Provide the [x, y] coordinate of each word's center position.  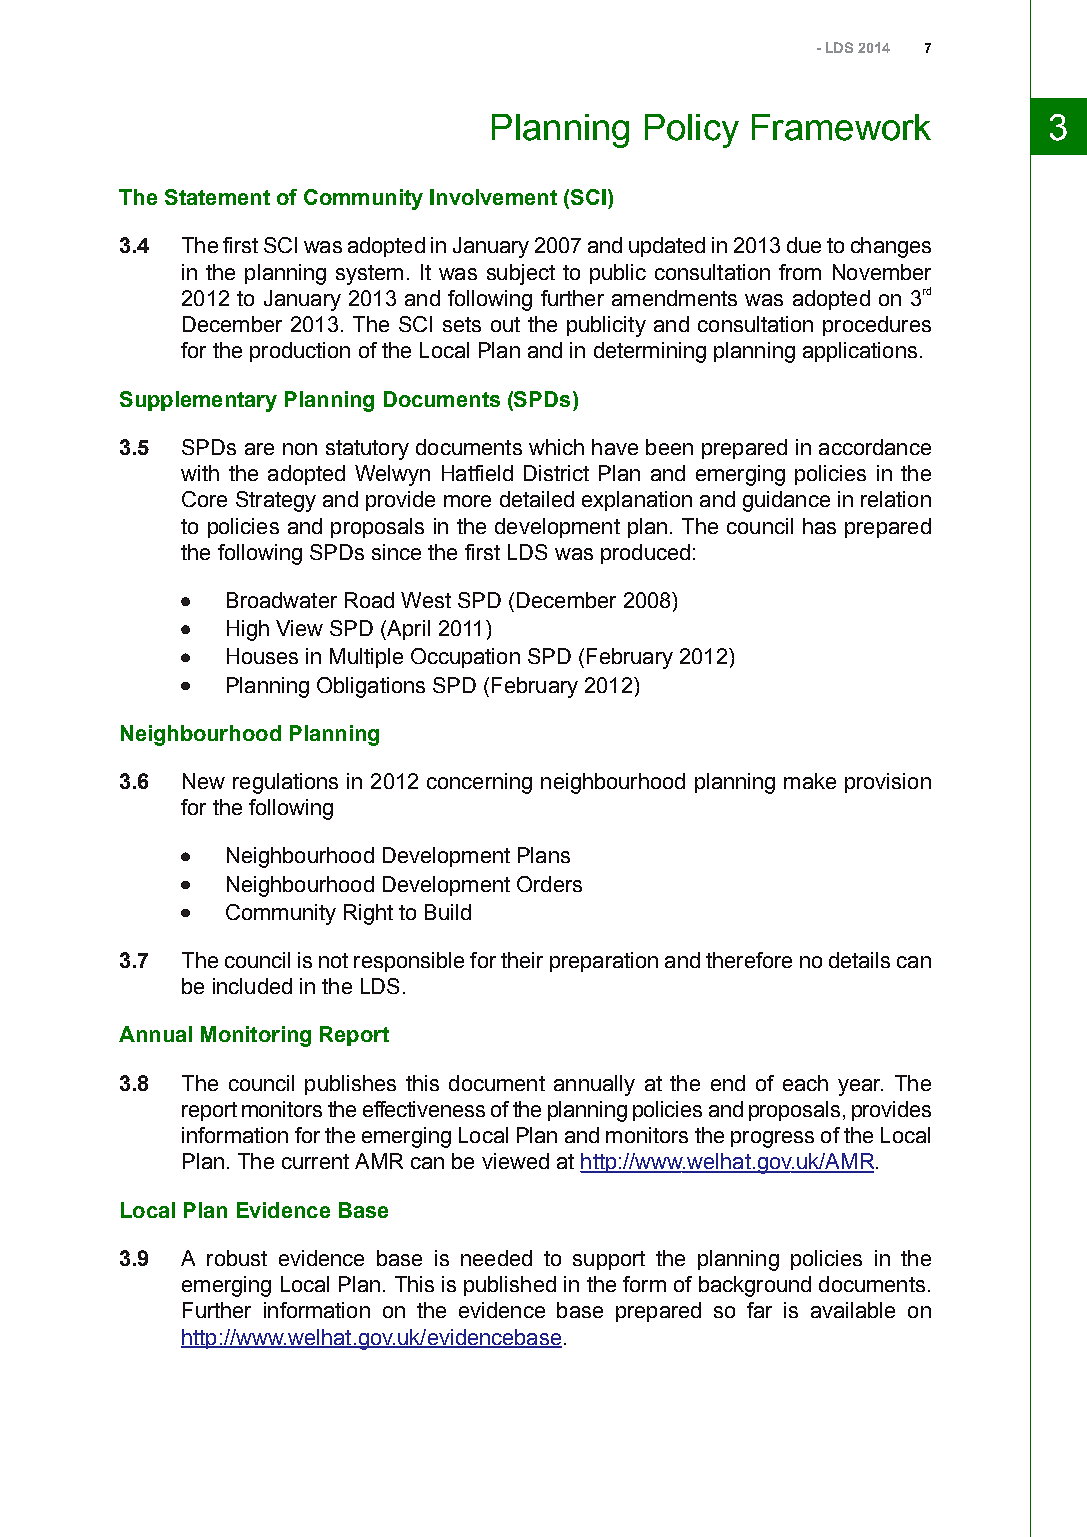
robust [237, 1258]
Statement [217, 197]
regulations [285, 783]
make [810, 781]
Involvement [493, 197]
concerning [479, 783]
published [510, 1286]
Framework [841, 127]
